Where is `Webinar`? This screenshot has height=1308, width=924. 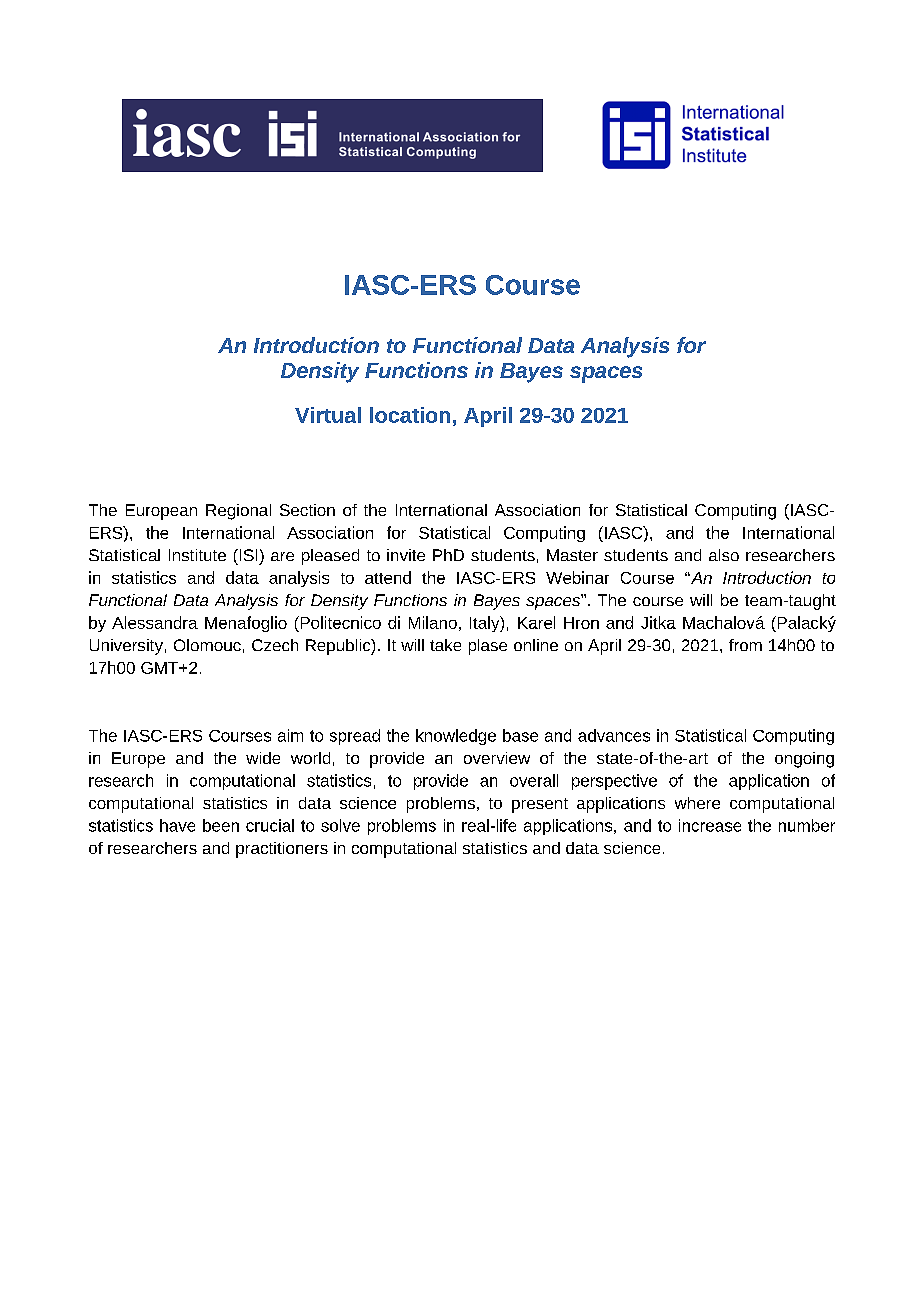
Webinar is located at coordinates (577, 577).
